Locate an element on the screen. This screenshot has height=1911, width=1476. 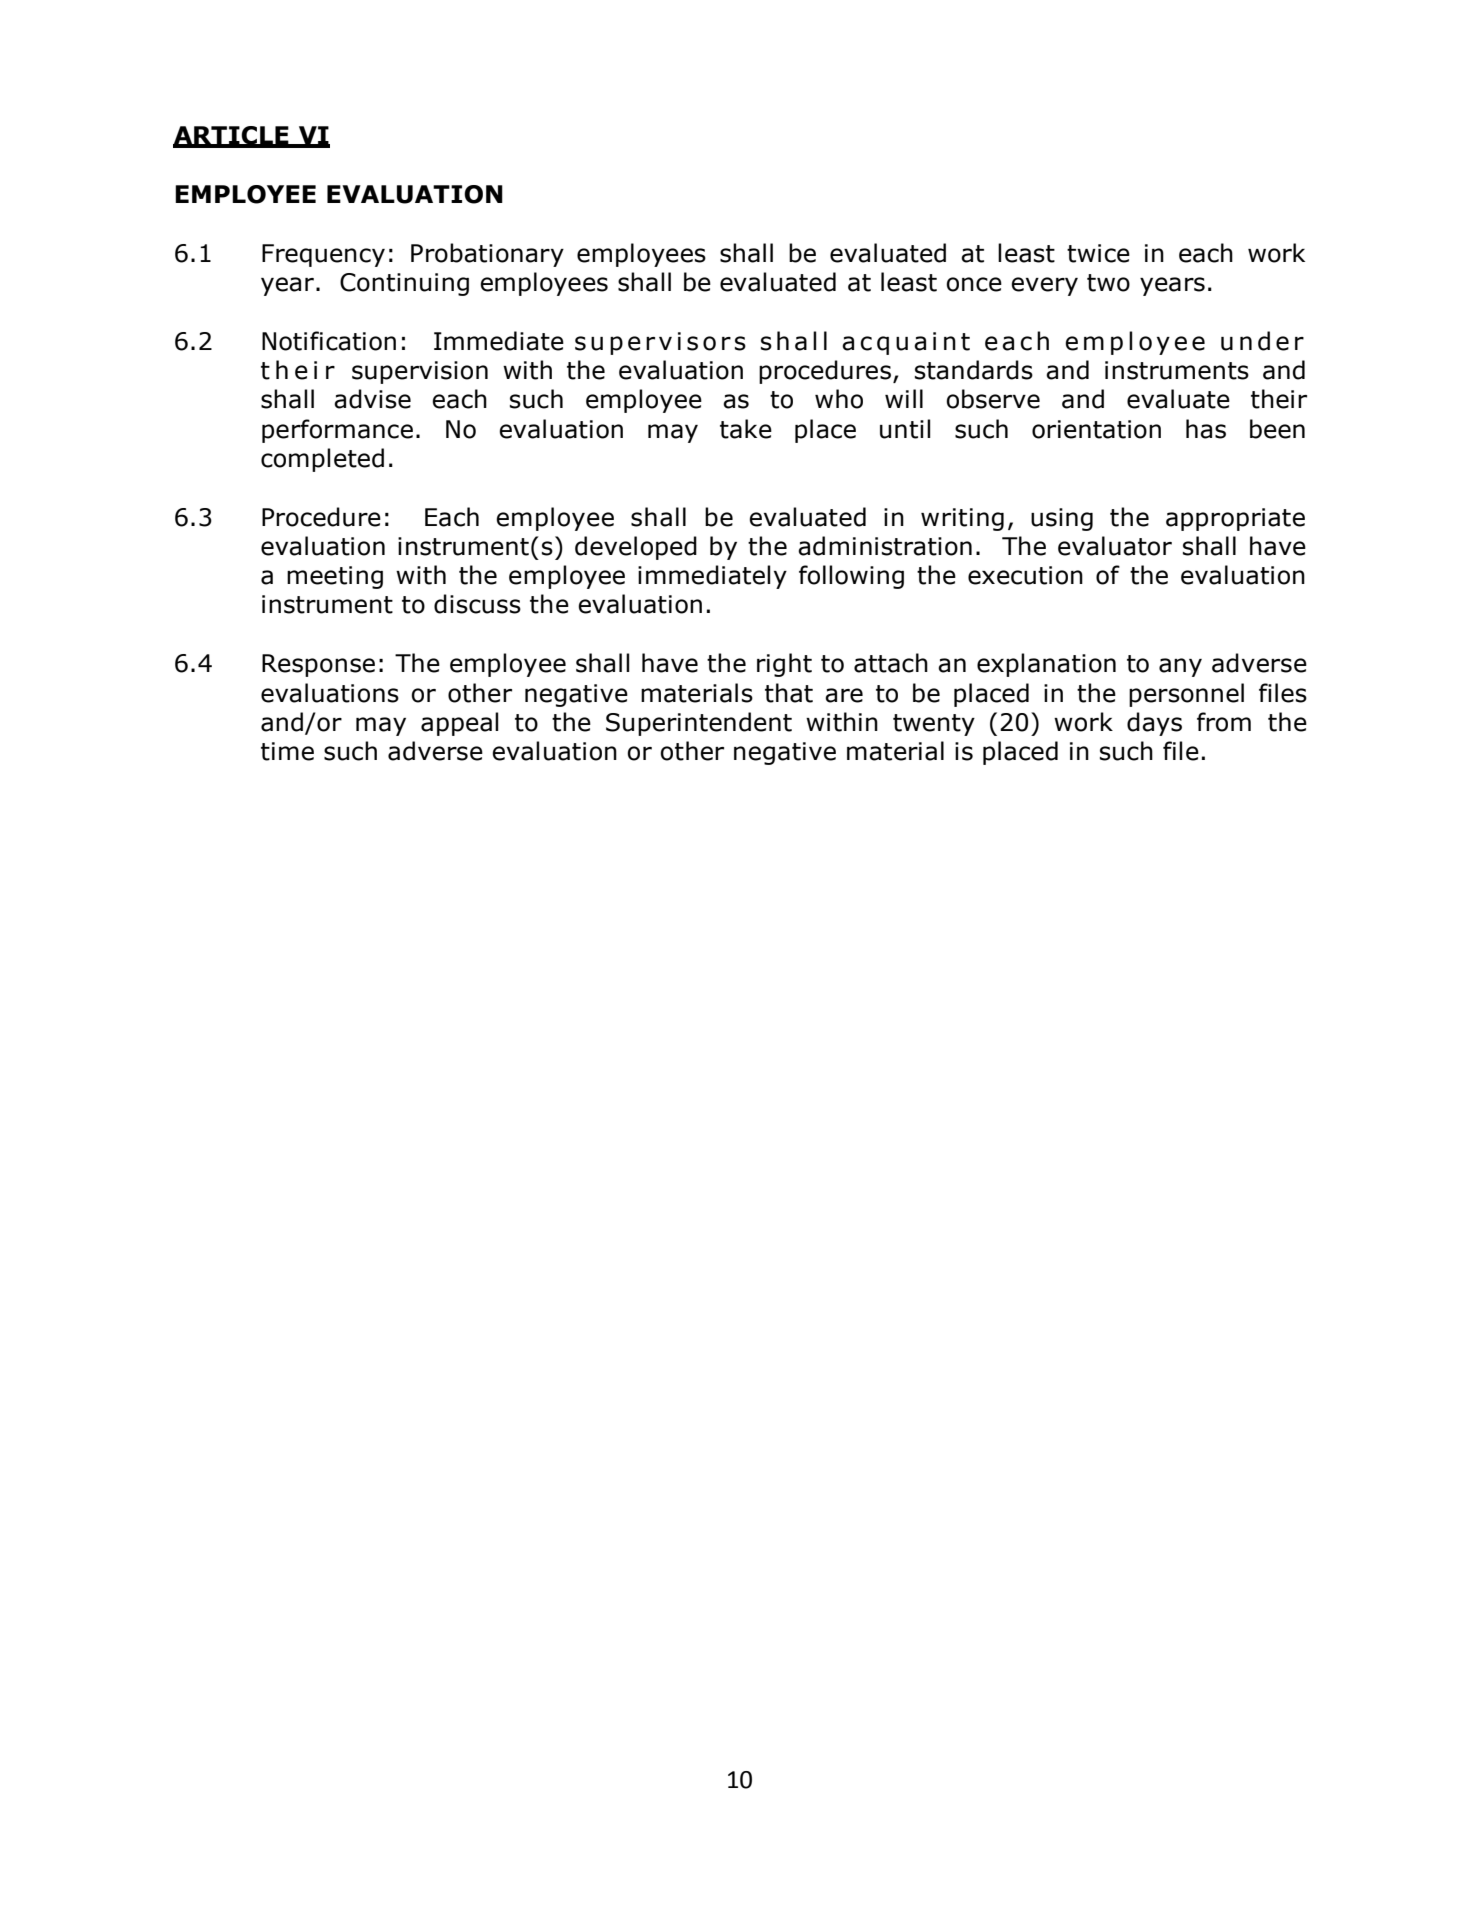
twice is located at coordinates (1098, 253).
